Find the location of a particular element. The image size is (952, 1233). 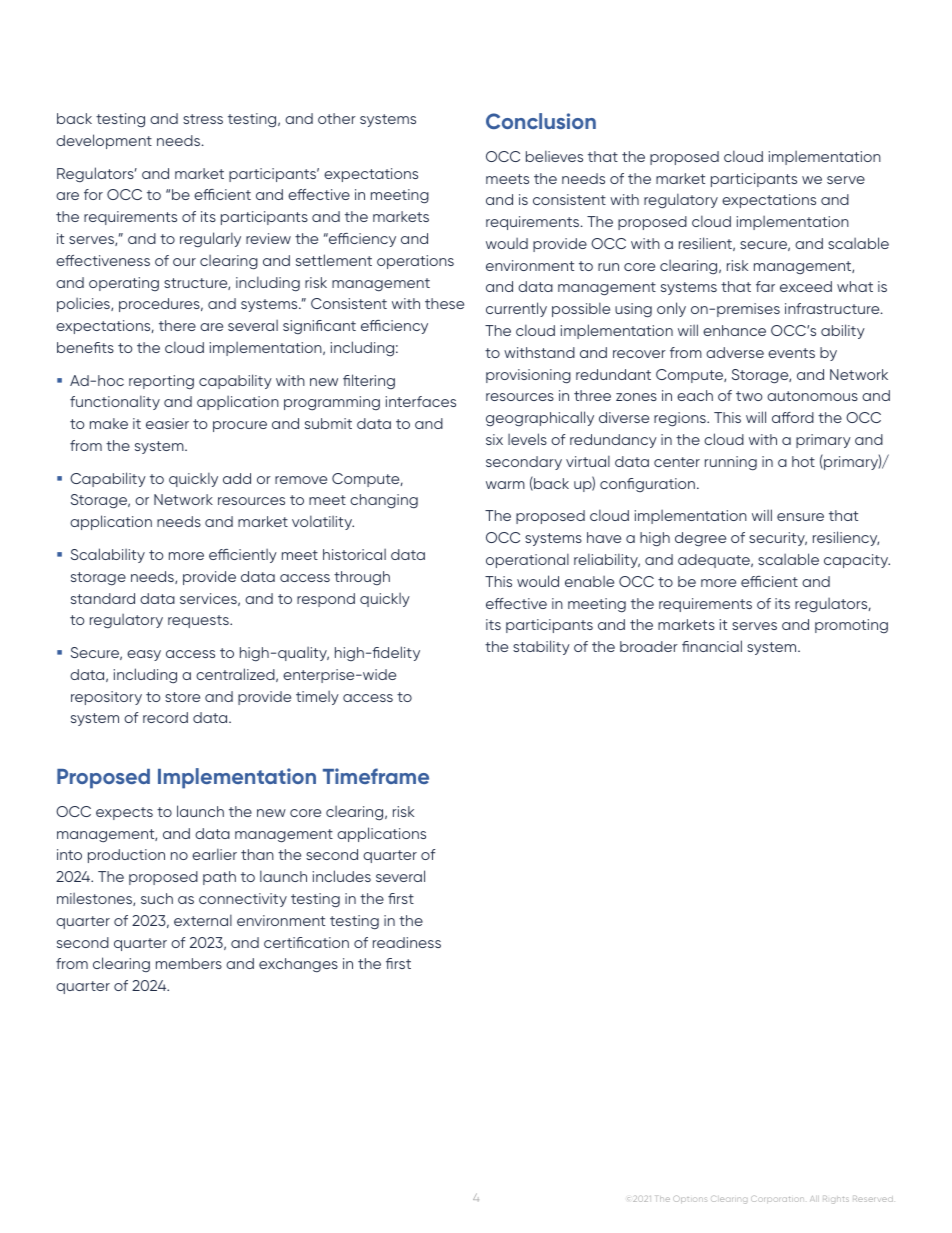

adverse is located at coordinates (735, 352).
